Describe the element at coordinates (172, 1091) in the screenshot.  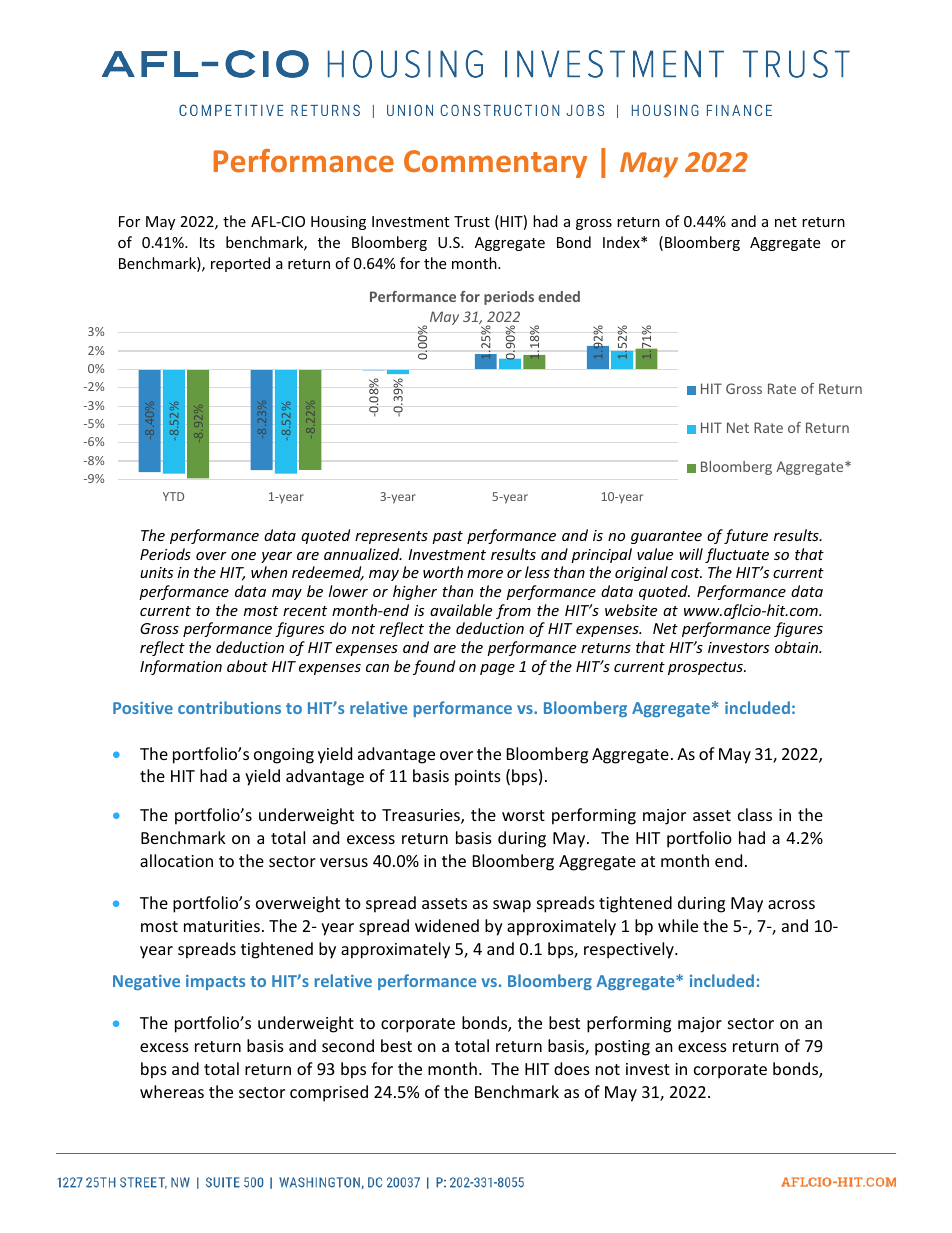
I see `whereas` at that location.
